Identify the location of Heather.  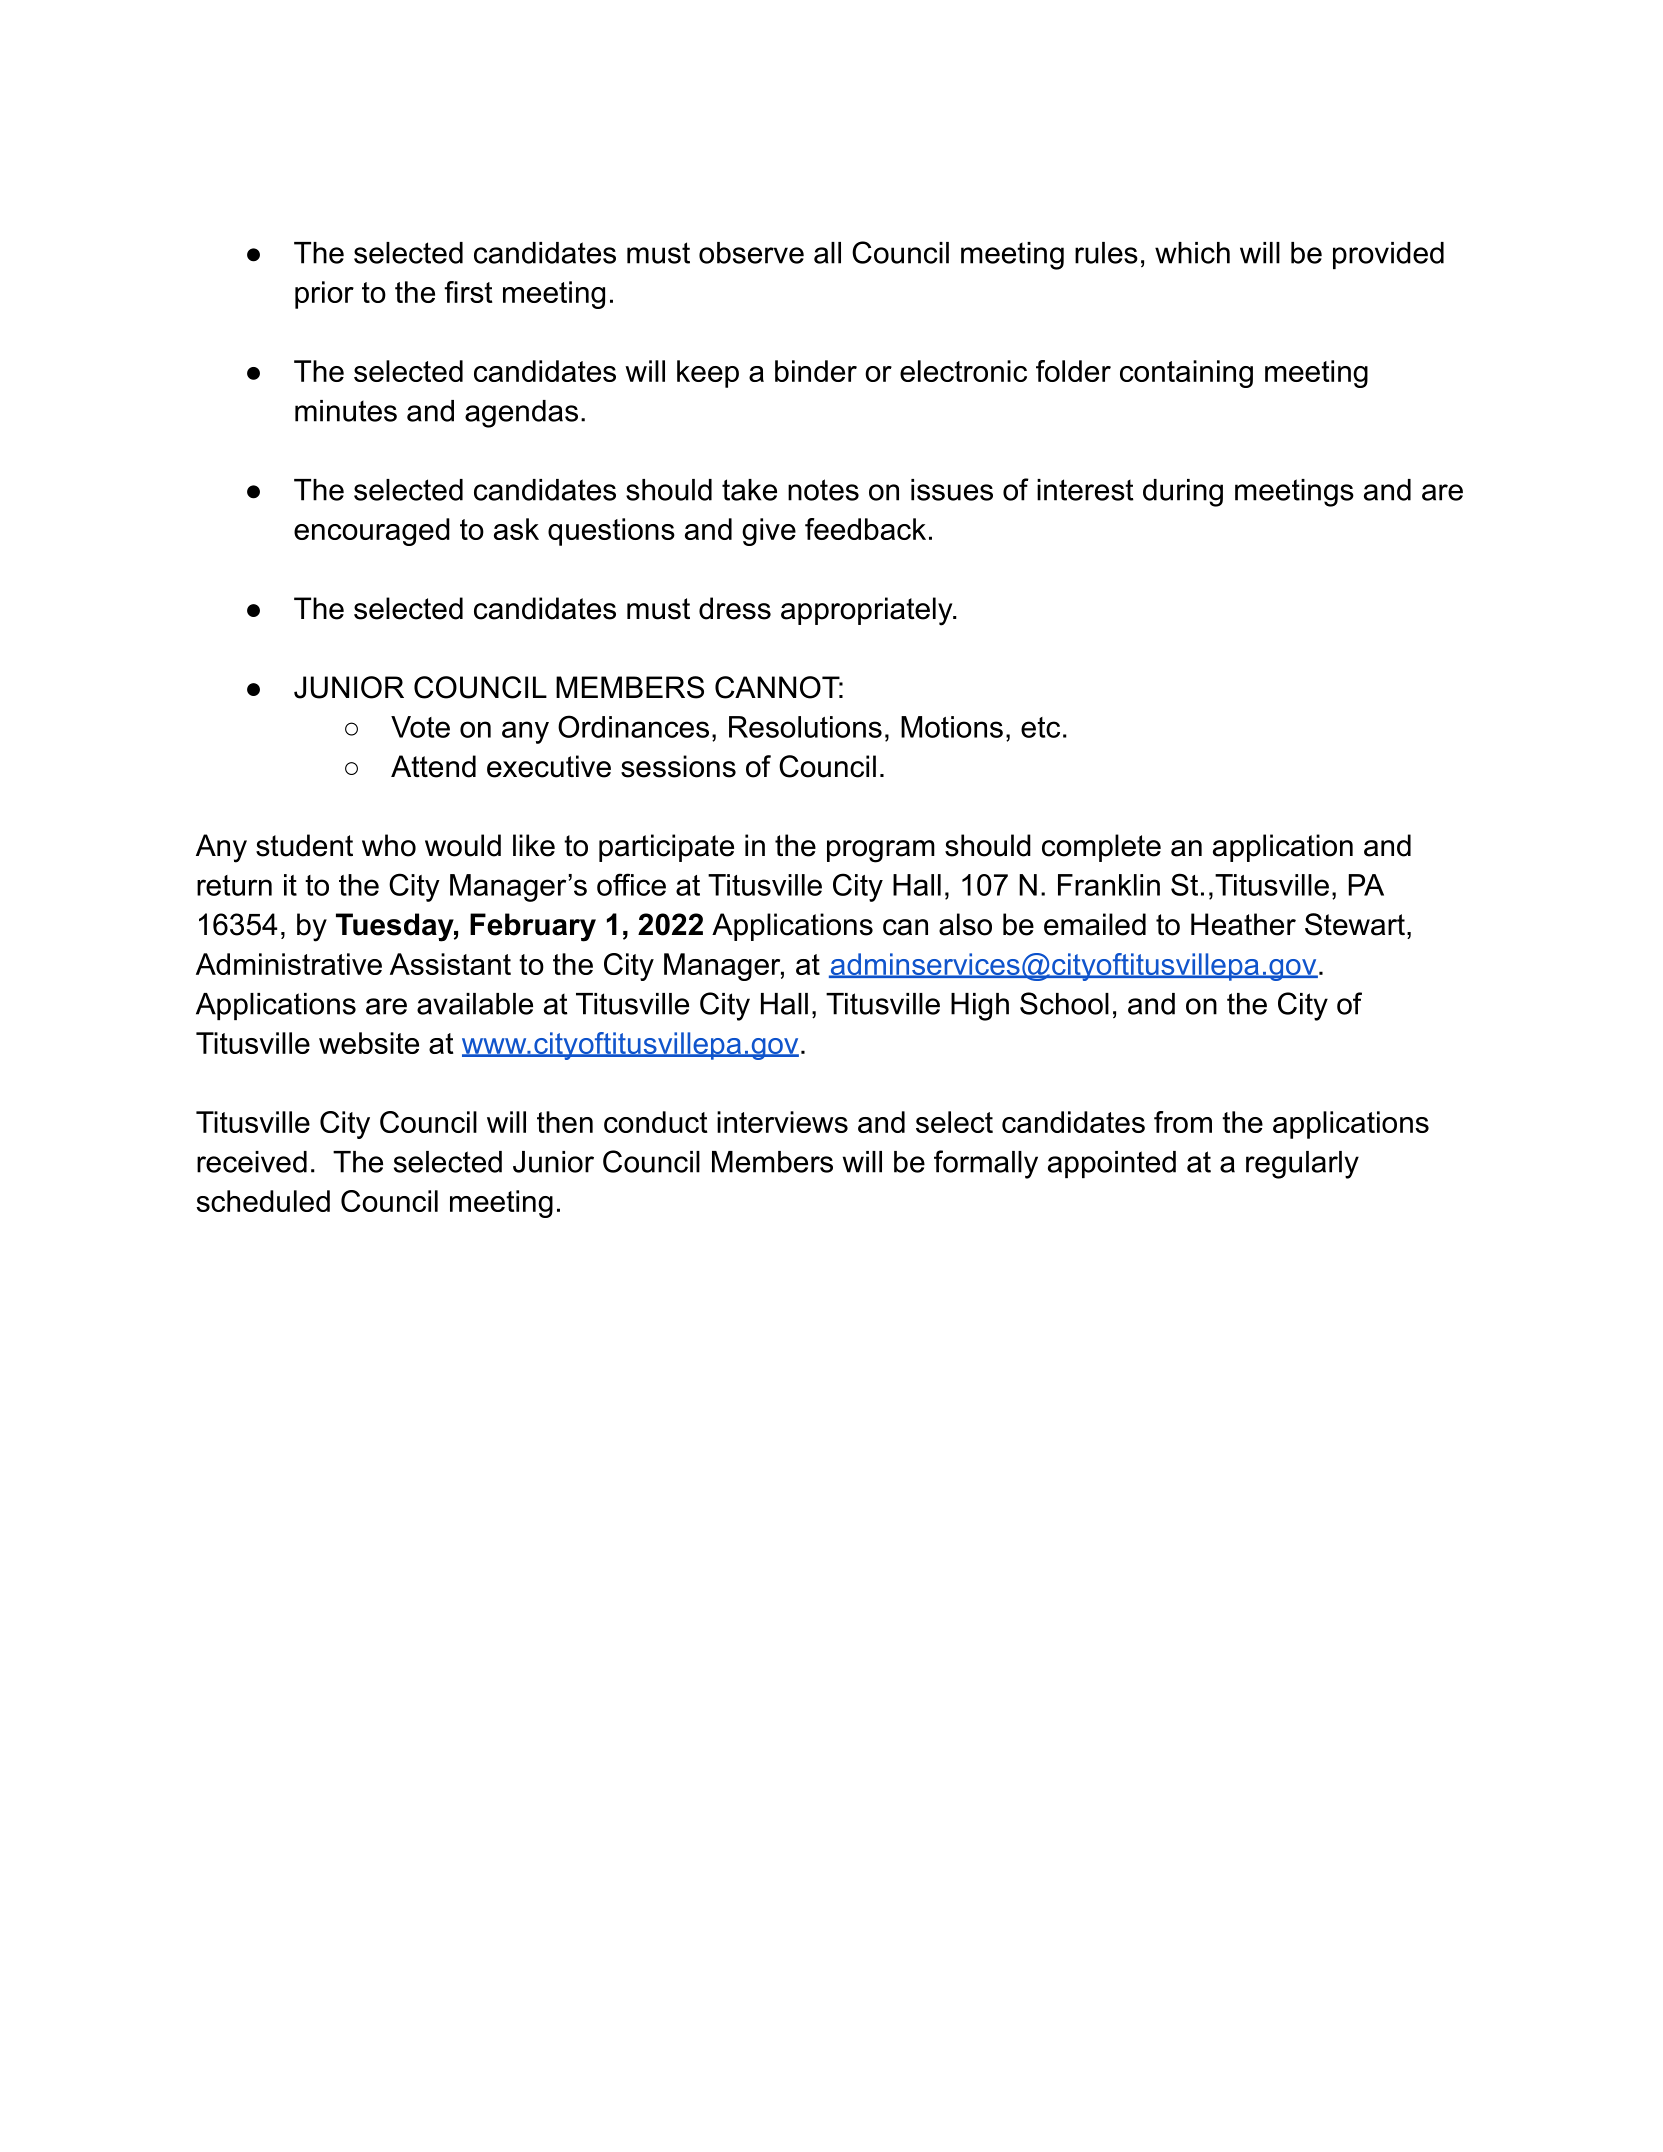
(1243, 924).
